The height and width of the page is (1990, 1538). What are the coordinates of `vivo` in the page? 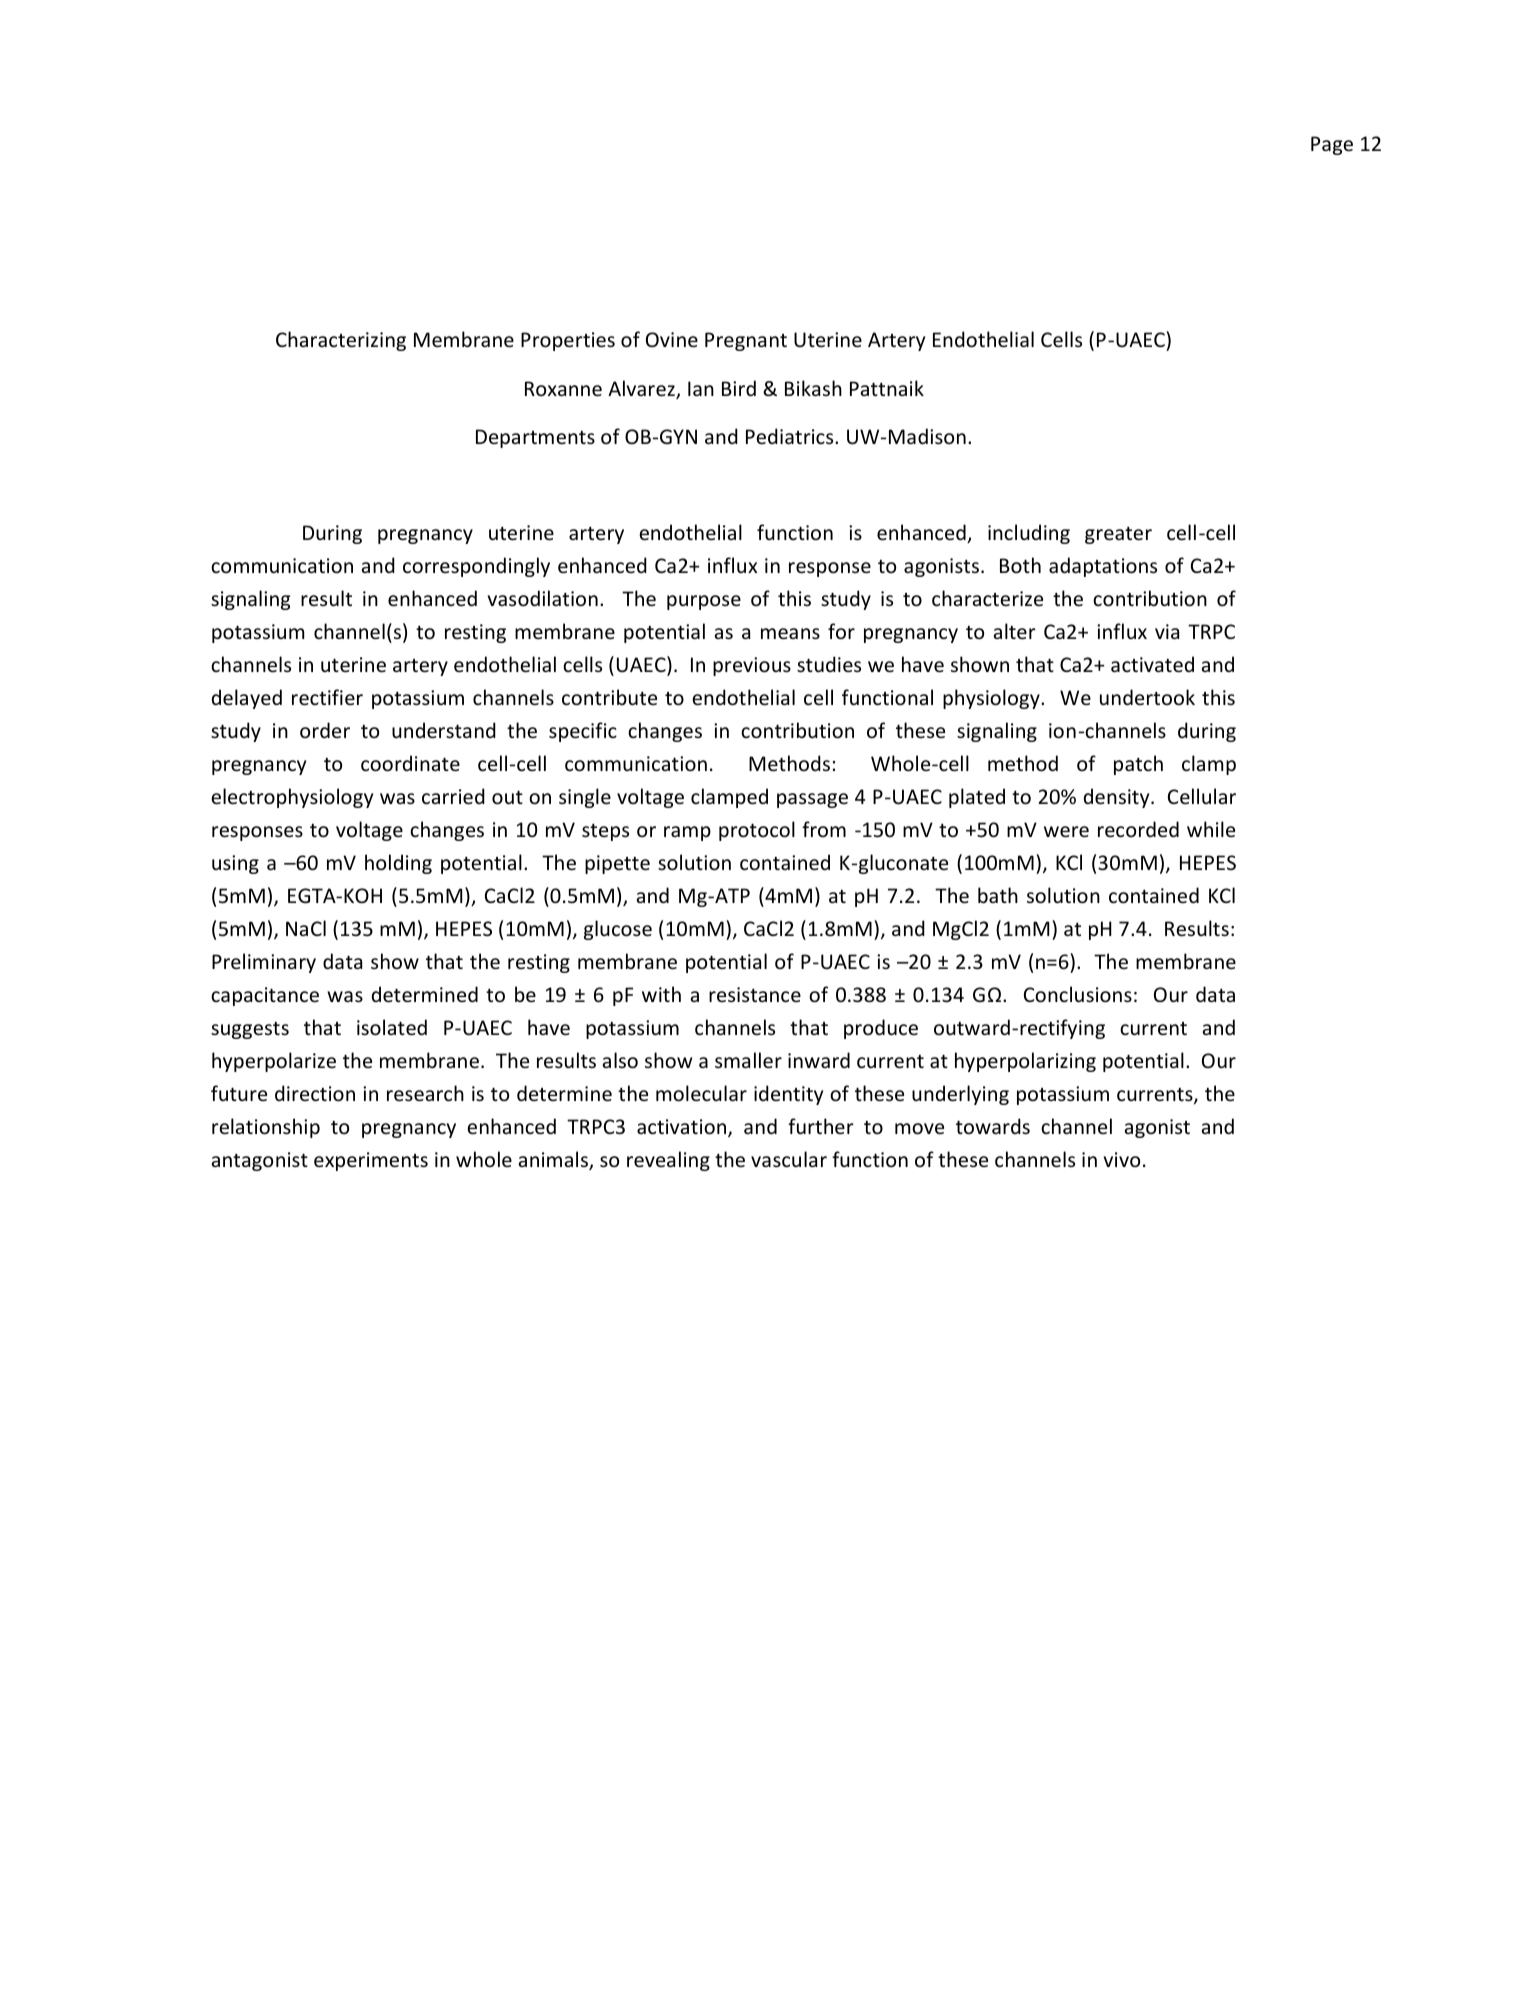 It's located at (1122, 1159).
